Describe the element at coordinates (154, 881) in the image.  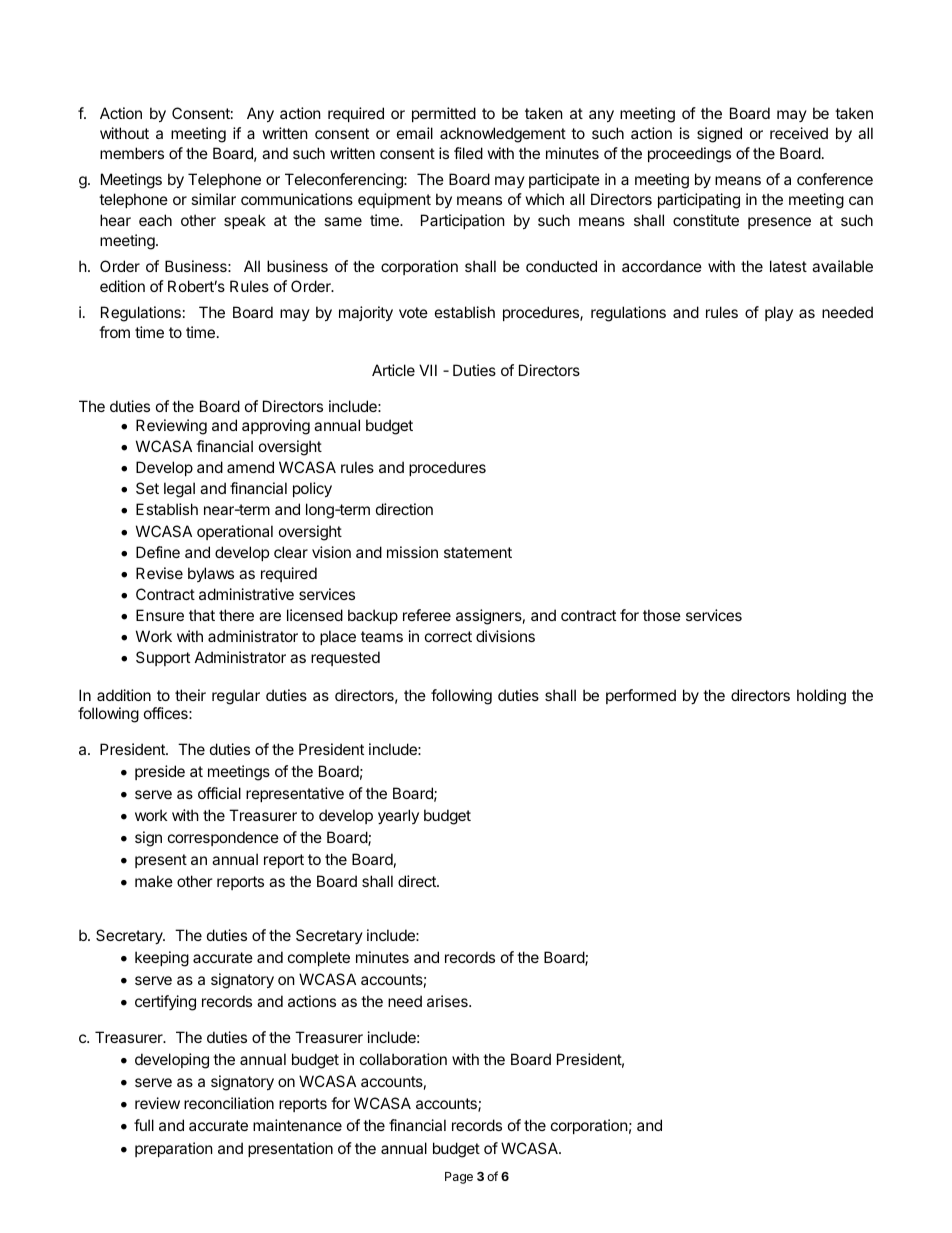
I see `make` at that location.
